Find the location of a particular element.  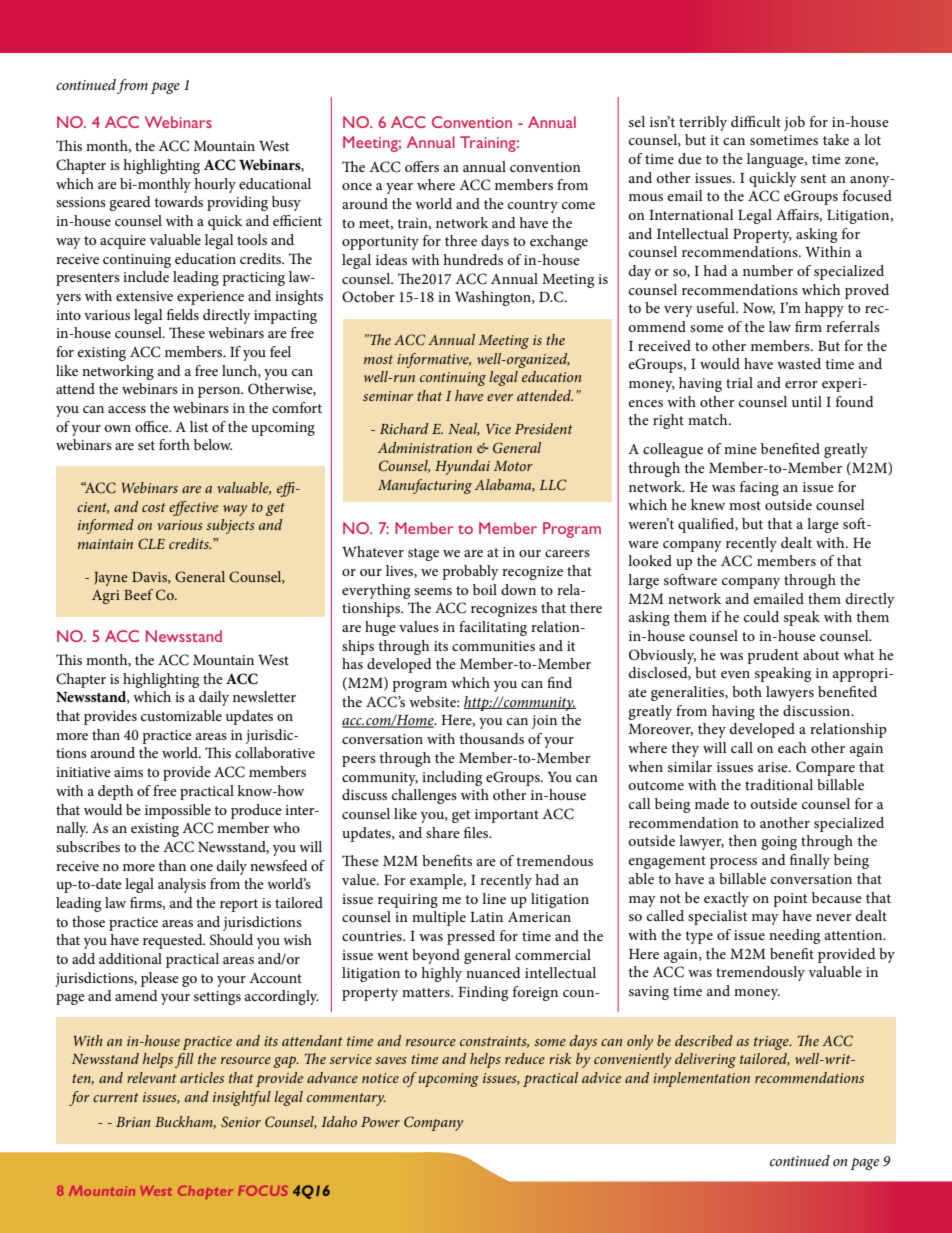

job is located at coordinates (794, 123).
